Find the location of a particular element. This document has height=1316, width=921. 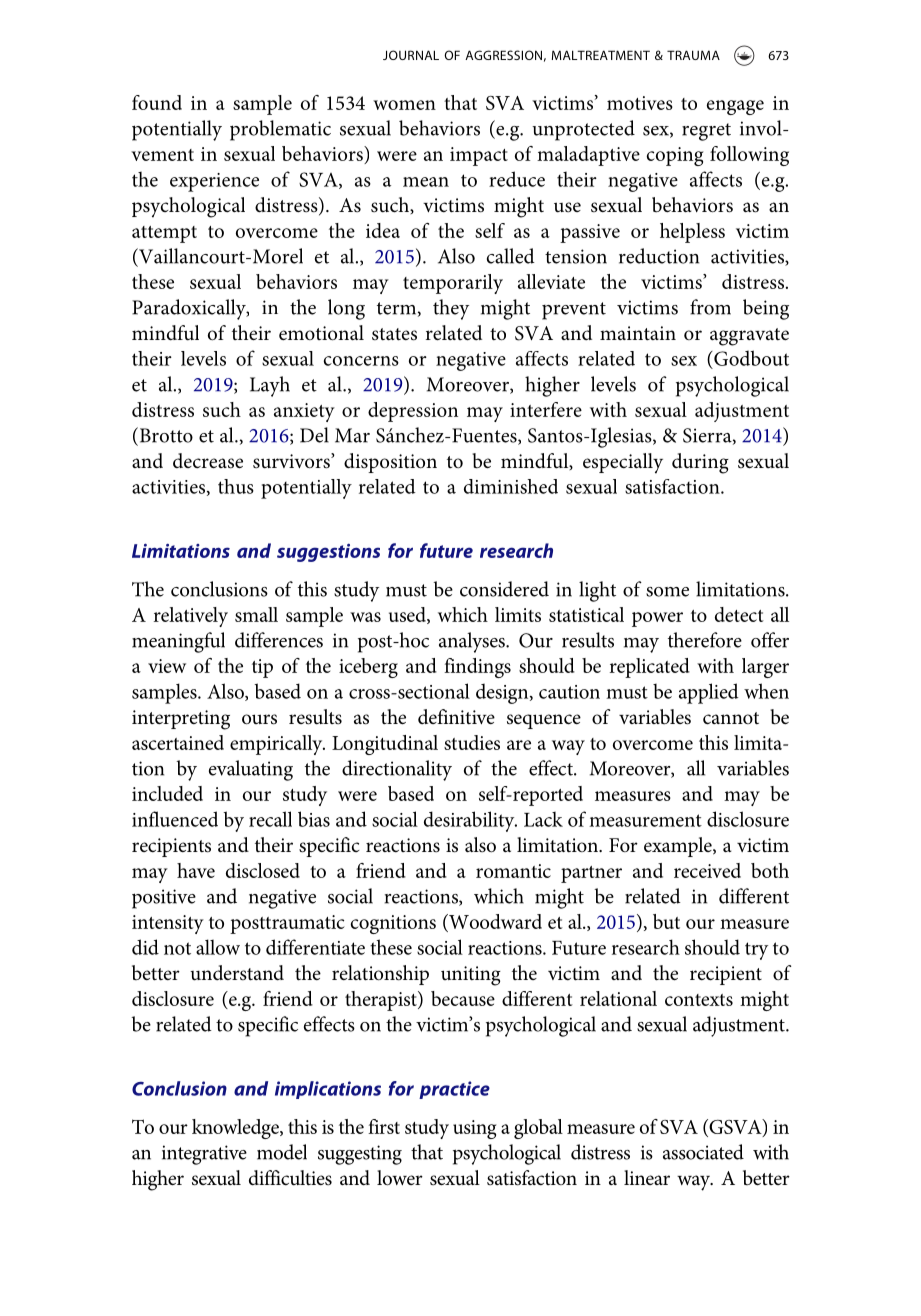

women is located at coordinates (404, 105).
